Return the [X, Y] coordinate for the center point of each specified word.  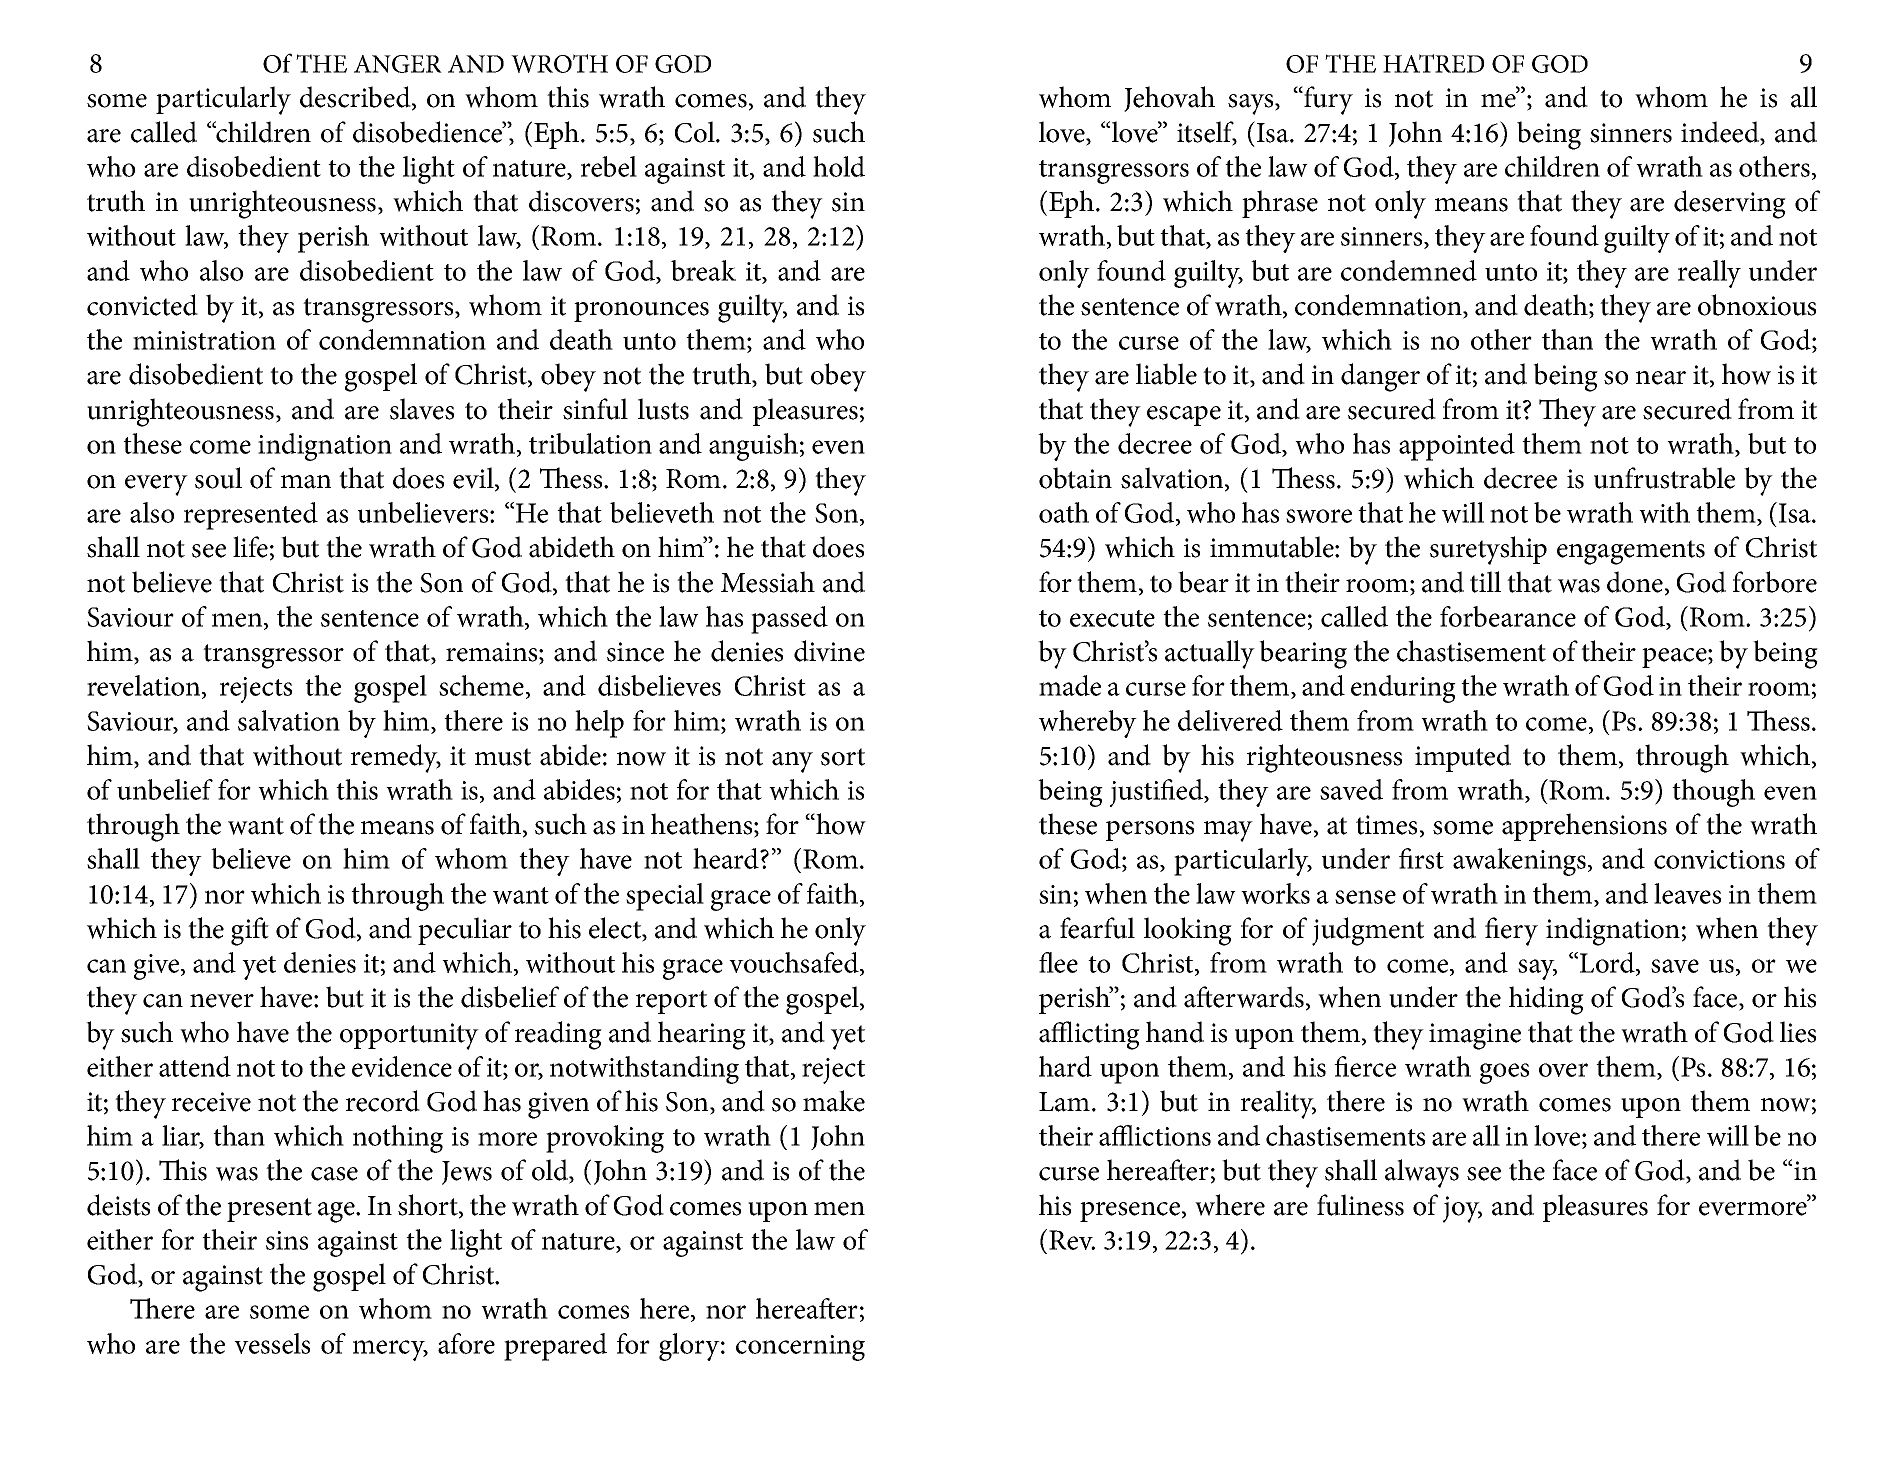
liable [1166, 374]
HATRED [1433, 63]
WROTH [559, 63]
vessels [272, 1343]
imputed [1463, 758]
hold [839, 166]
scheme [481, 685]
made [1070, 685]
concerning [800, 1348]
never [222, 1001]
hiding [1546, 1000]
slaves [422, 409]
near [1661, 378]
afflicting [1089, 1035]
